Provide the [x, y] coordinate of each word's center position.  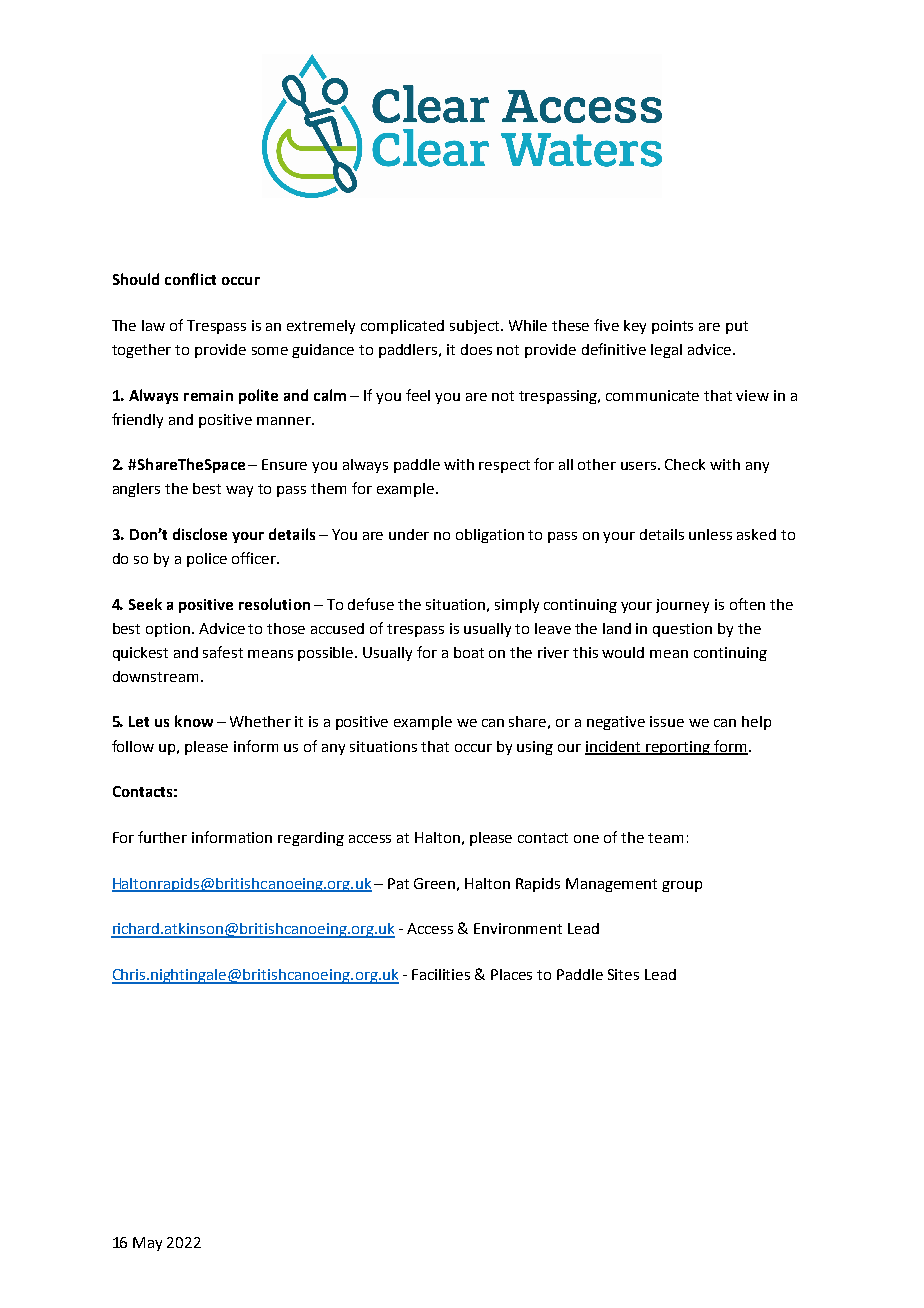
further [162, 837]
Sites [623, 974]
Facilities [441, 974]
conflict [190, 279]
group [682, 886]
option [169, 630]
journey [682, 606]
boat [469, 652]
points [672, 327]
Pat [398, 883]
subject [476, 327]
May [147, 1244]
